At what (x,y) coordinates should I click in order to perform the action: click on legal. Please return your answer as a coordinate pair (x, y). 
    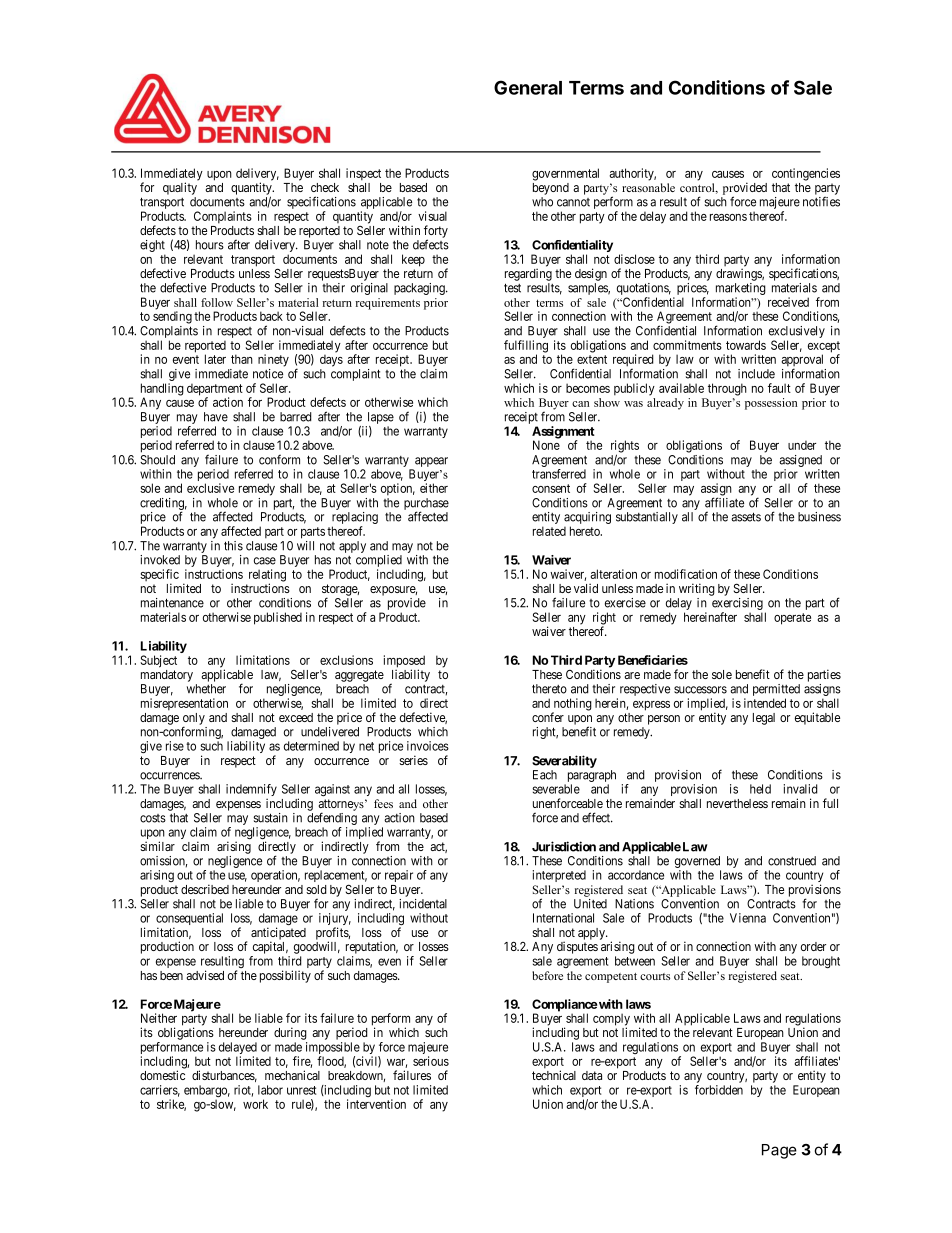
    Looking at the image, I should click on (764, 719).
